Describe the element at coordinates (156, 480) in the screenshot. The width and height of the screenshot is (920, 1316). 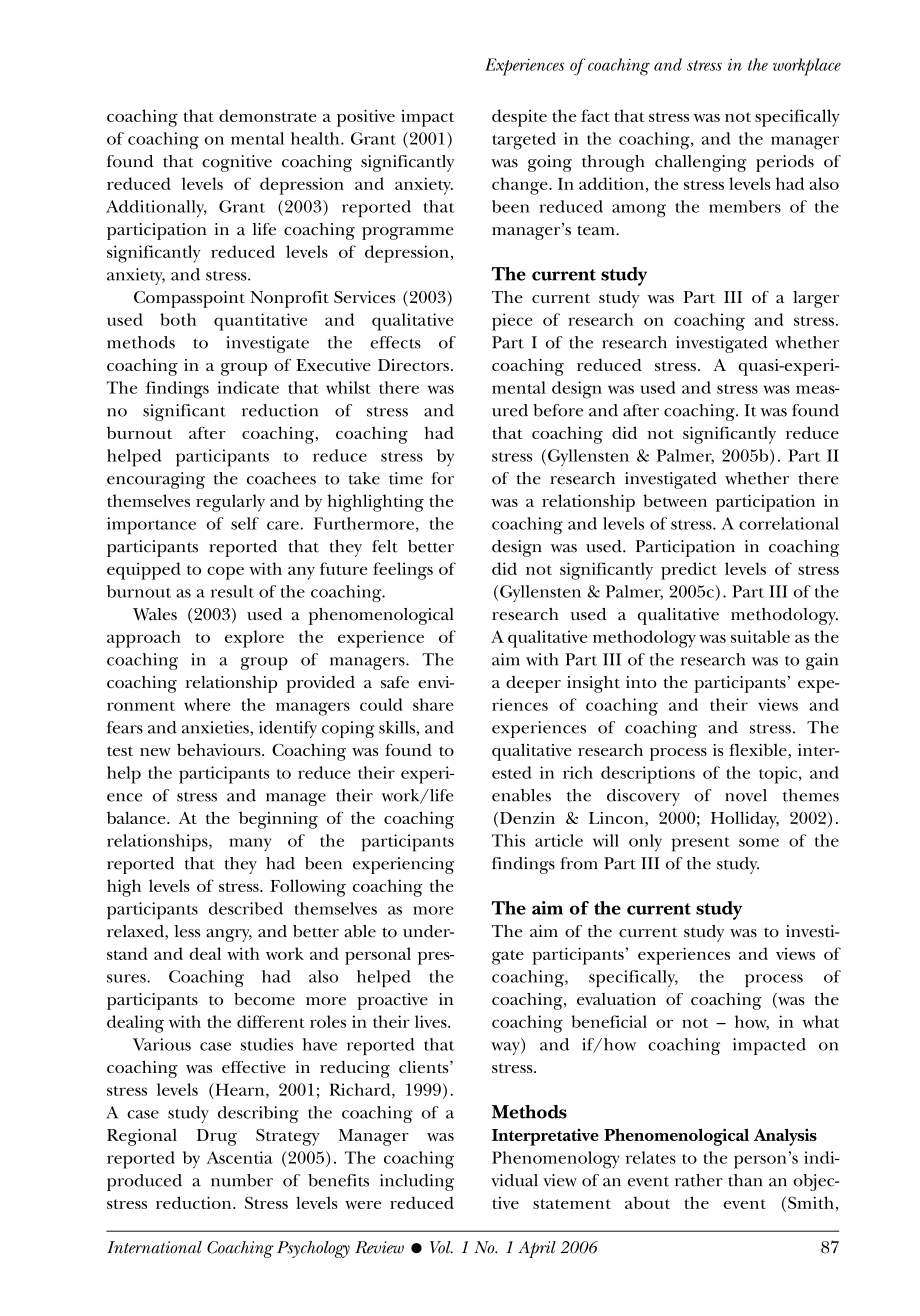
I see `encouraging` at that location.
